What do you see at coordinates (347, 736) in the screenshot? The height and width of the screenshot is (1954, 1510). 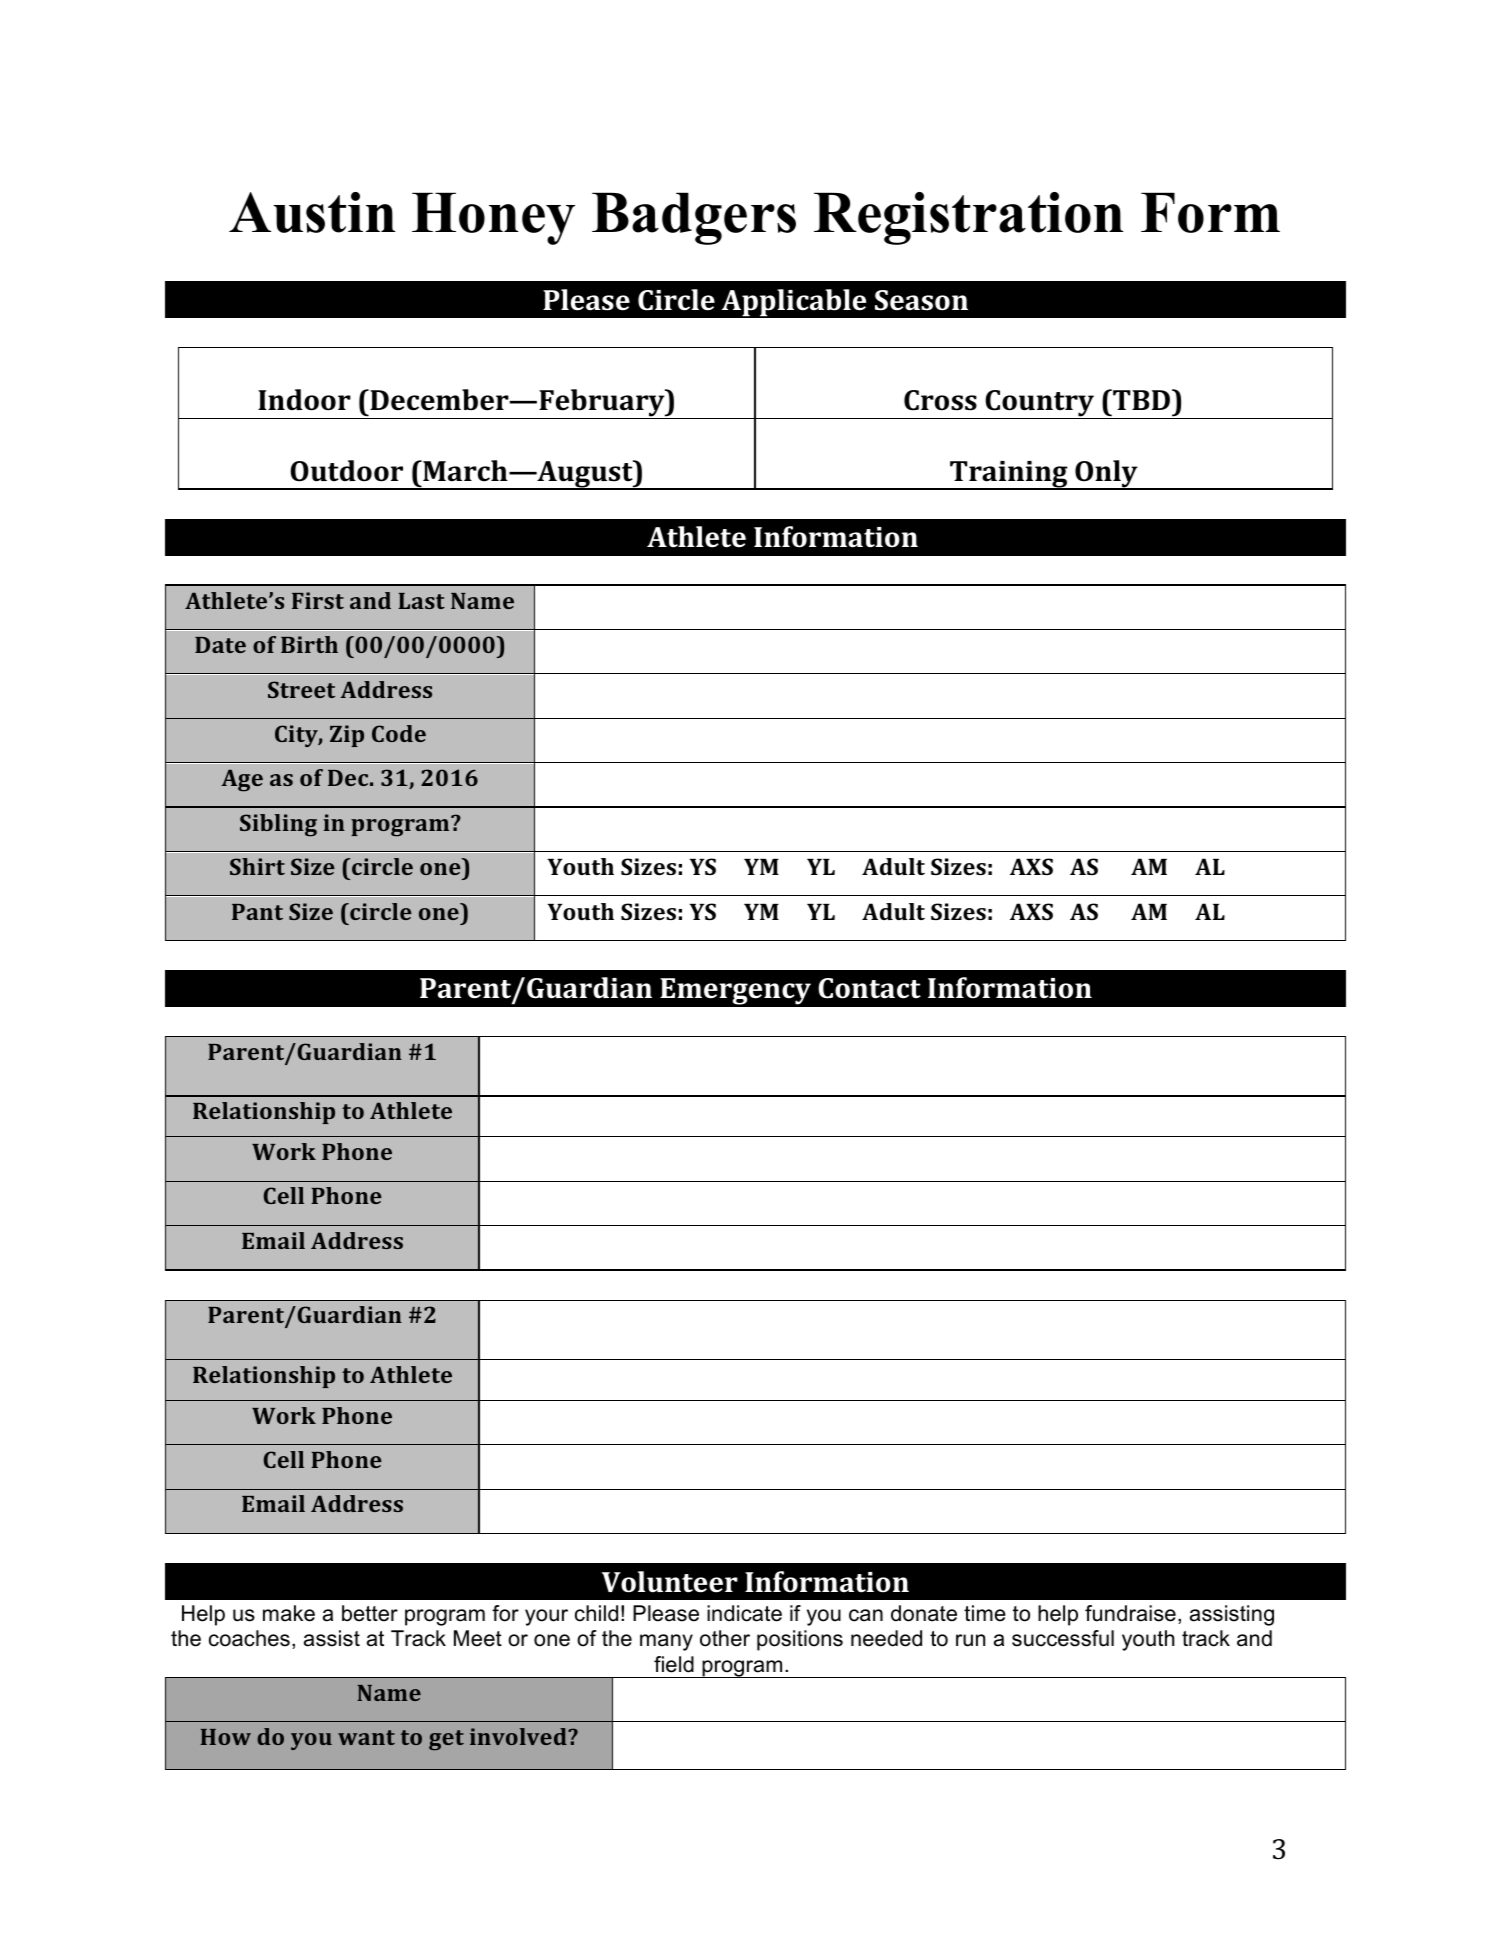 I see `Zip` at bounding box center [347, 736].
